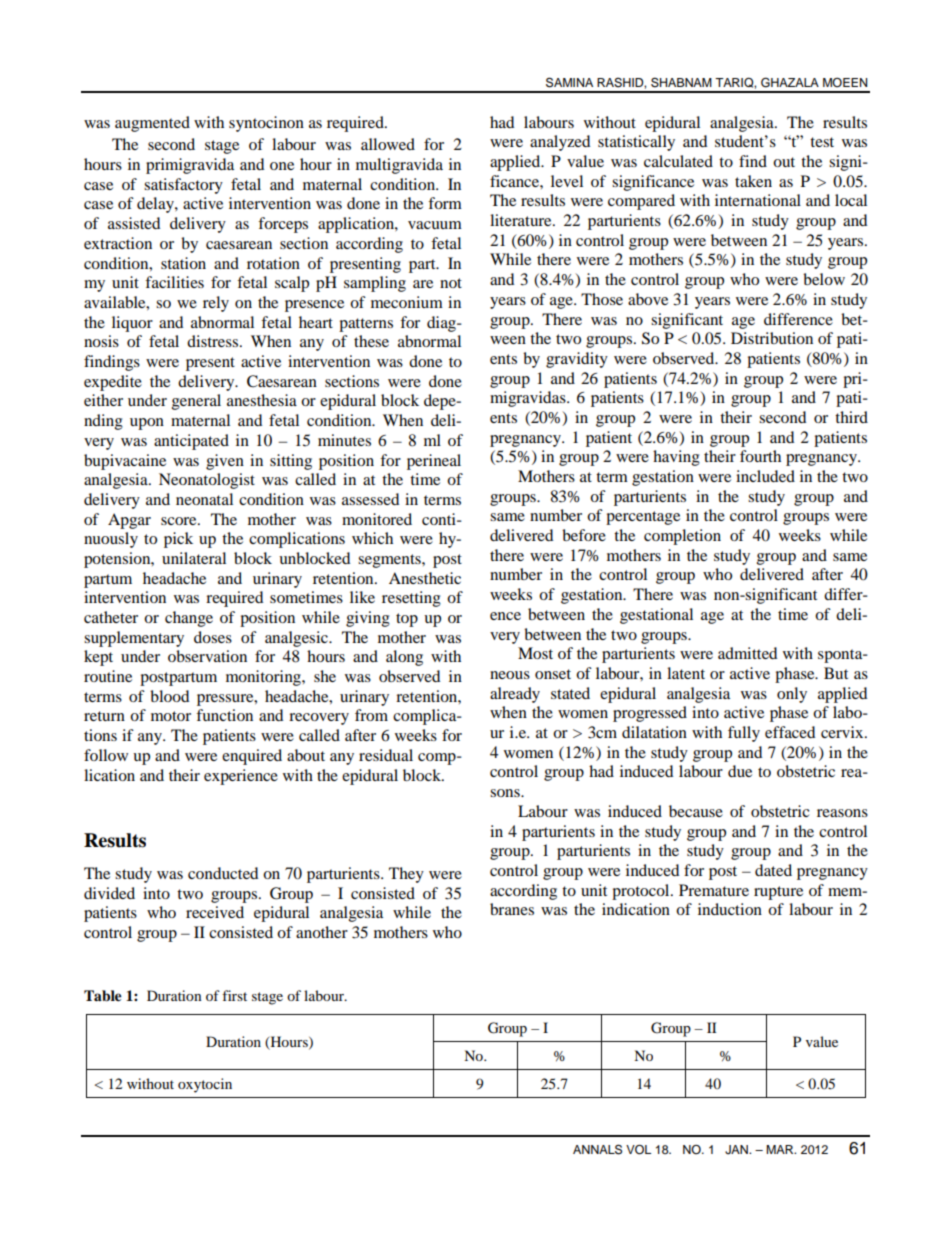 This image has height=1233, width=952. I want to click on form, so click(445, 203).
